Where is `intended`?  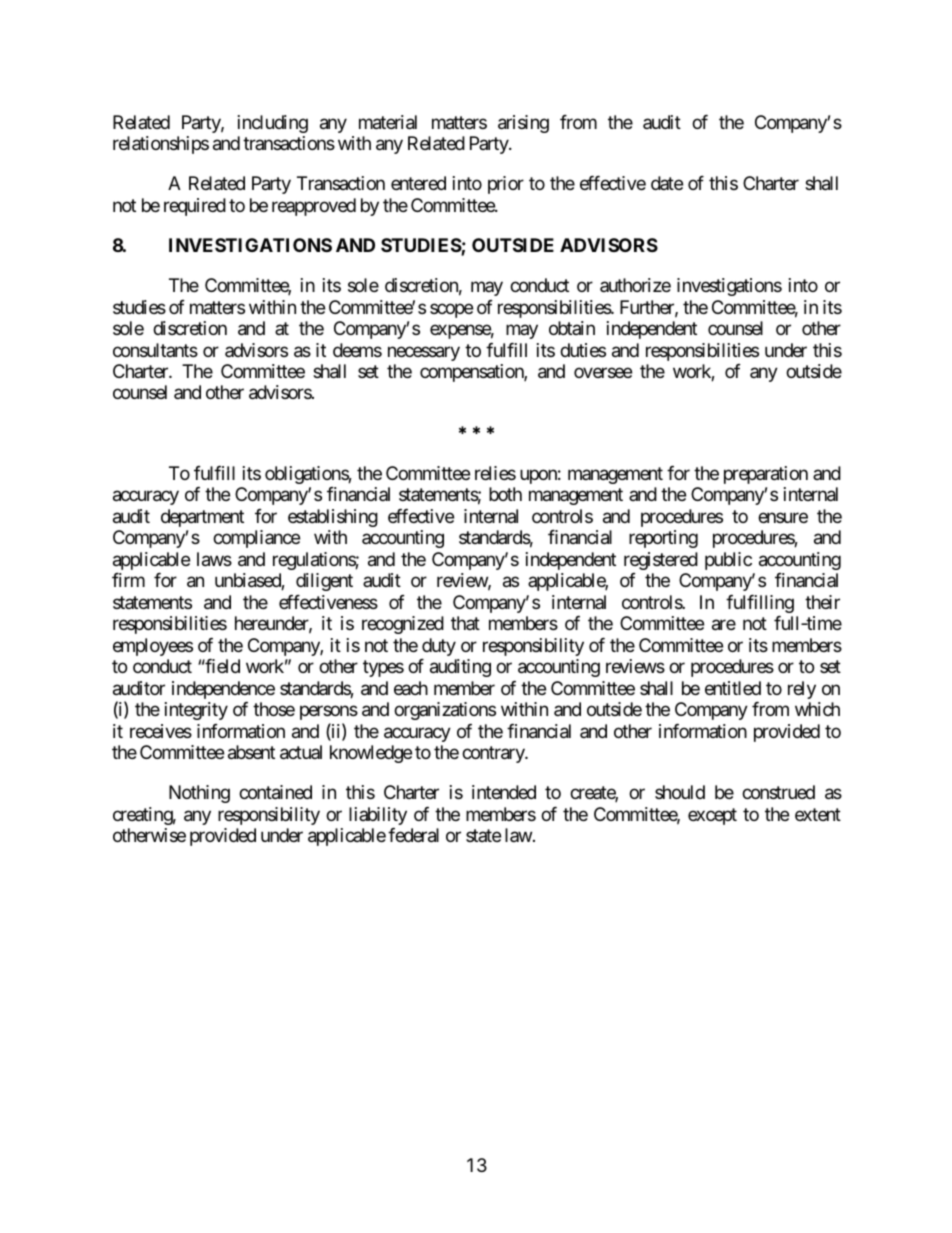
intended is located at coordinates (504, 792).
